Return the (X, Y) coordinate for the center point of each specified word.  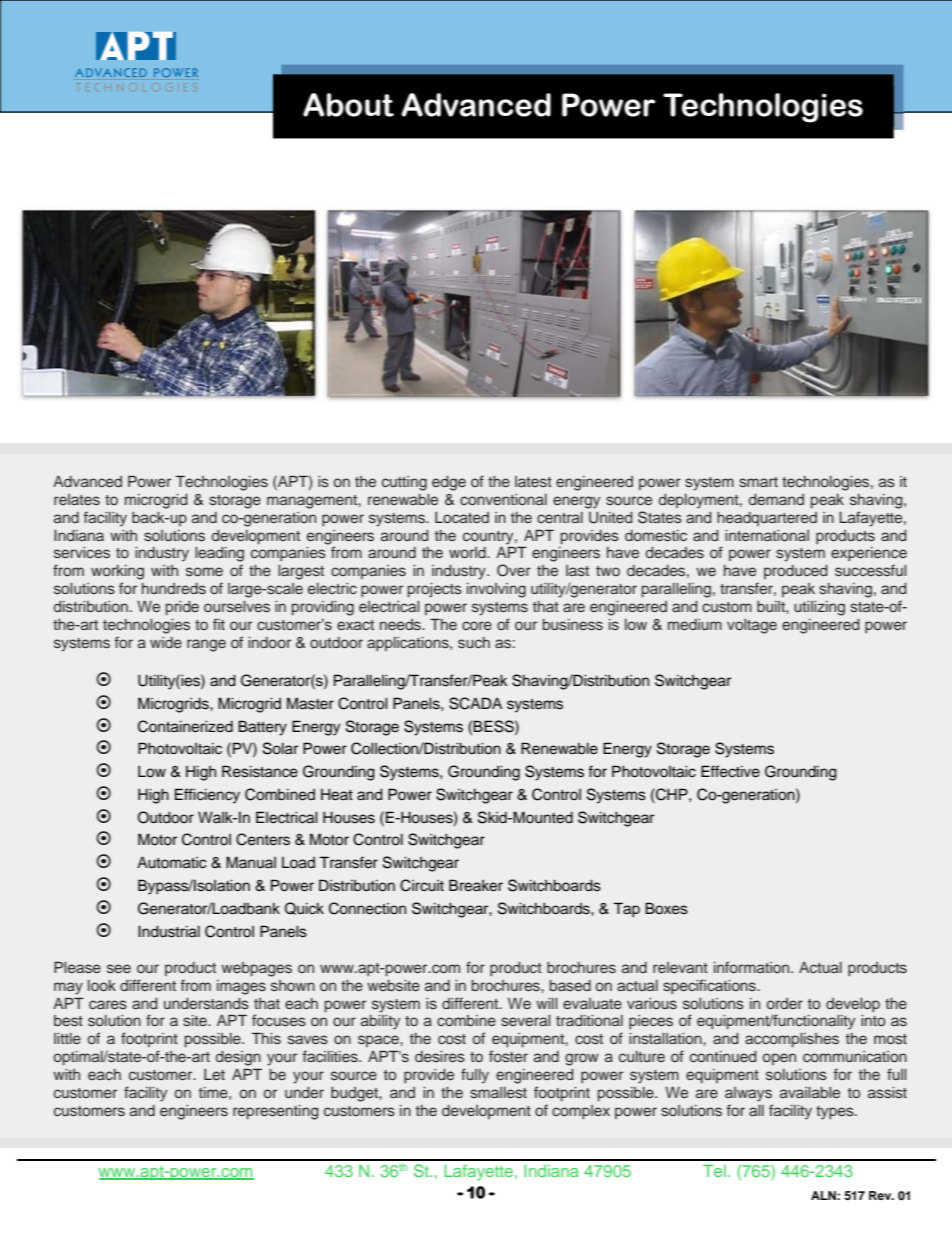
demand (776, 499)
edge (449, 483)
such (474, 643)
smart (758, 482)
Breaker (476, 885)
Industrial (169, 931)
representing (275, 1112)
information (753, 967)
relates (77, 499)
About (348, 105)
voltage (752, 626)
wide (166, 642)
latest (533, 481)
